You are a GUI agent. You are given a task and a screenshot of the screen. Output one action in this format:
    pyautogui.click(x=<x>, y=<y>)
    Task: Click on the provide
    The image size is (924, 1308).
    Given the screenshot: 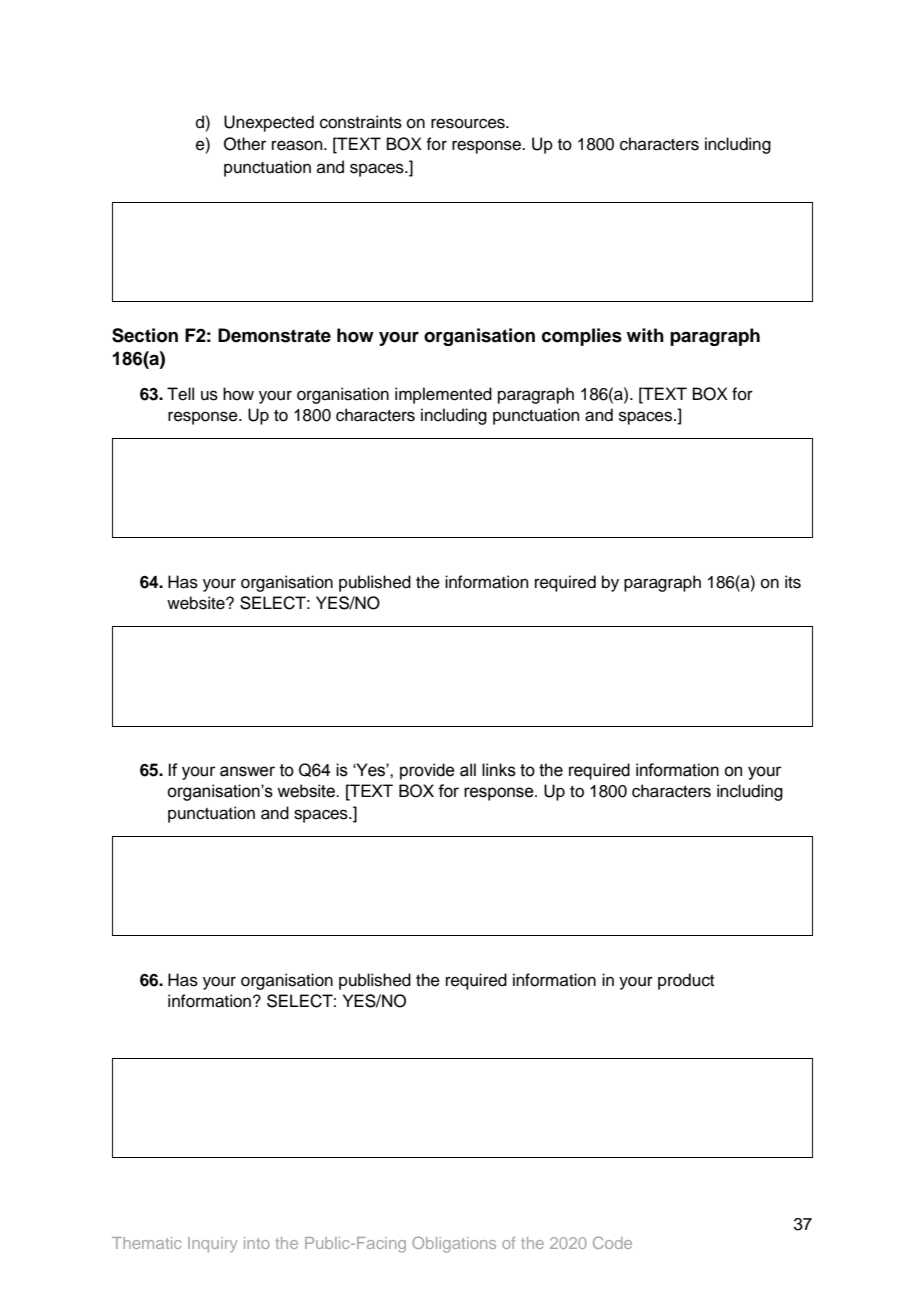 What is the action you would take?
    pyautogui.click(x=427, y=771)
